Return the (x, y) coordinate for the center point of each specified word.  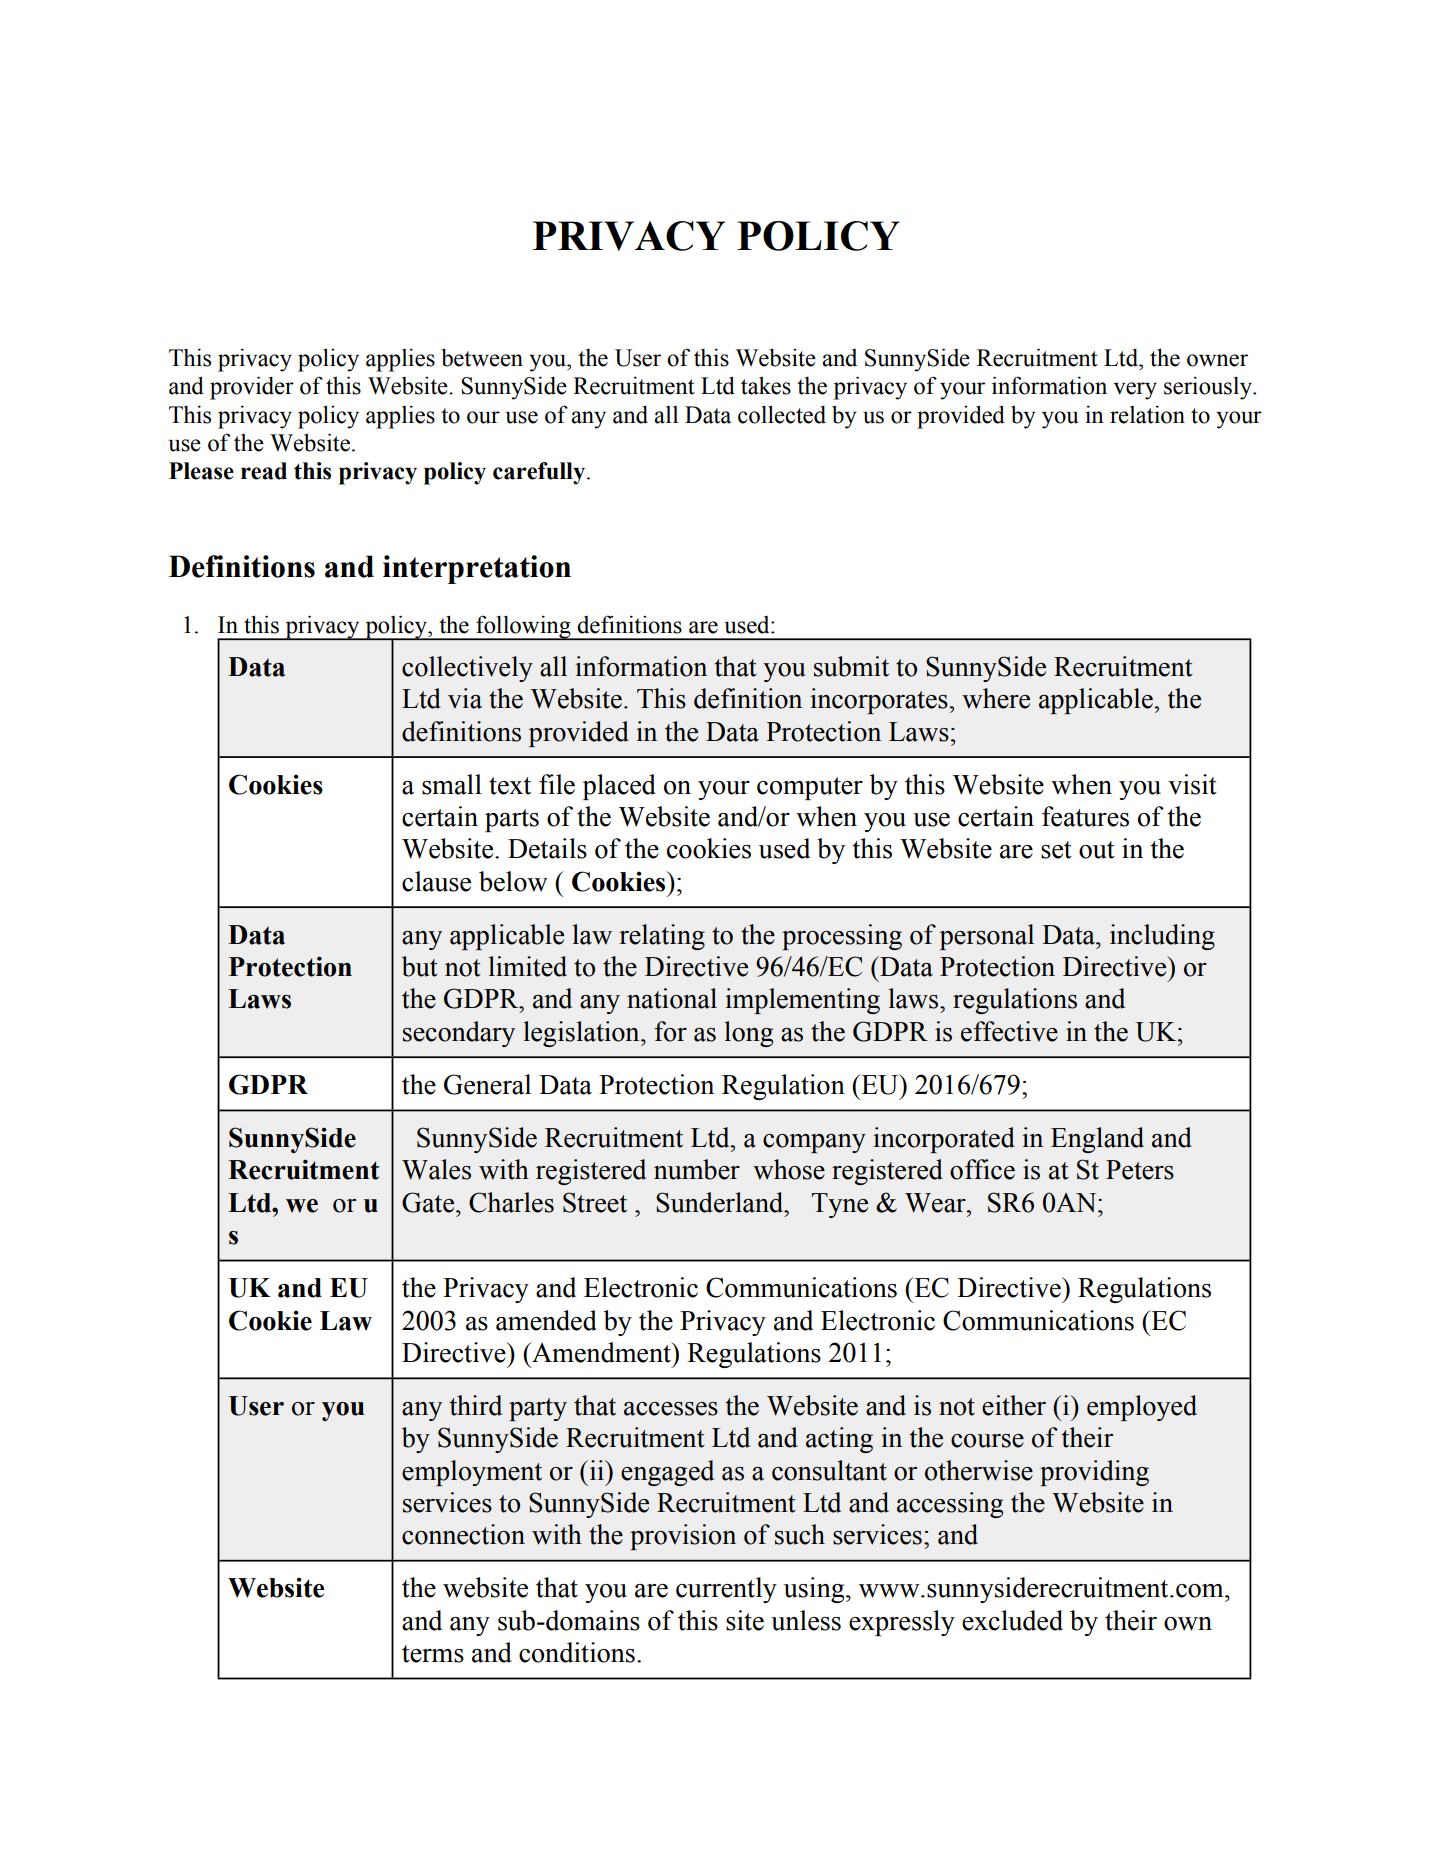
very (1135, 391)
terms (433, 1654)
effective (1009, 1031)
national (672, 998)
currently (726, 1590)
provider (252, 388)
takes (766, 386)
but (420, 966)
